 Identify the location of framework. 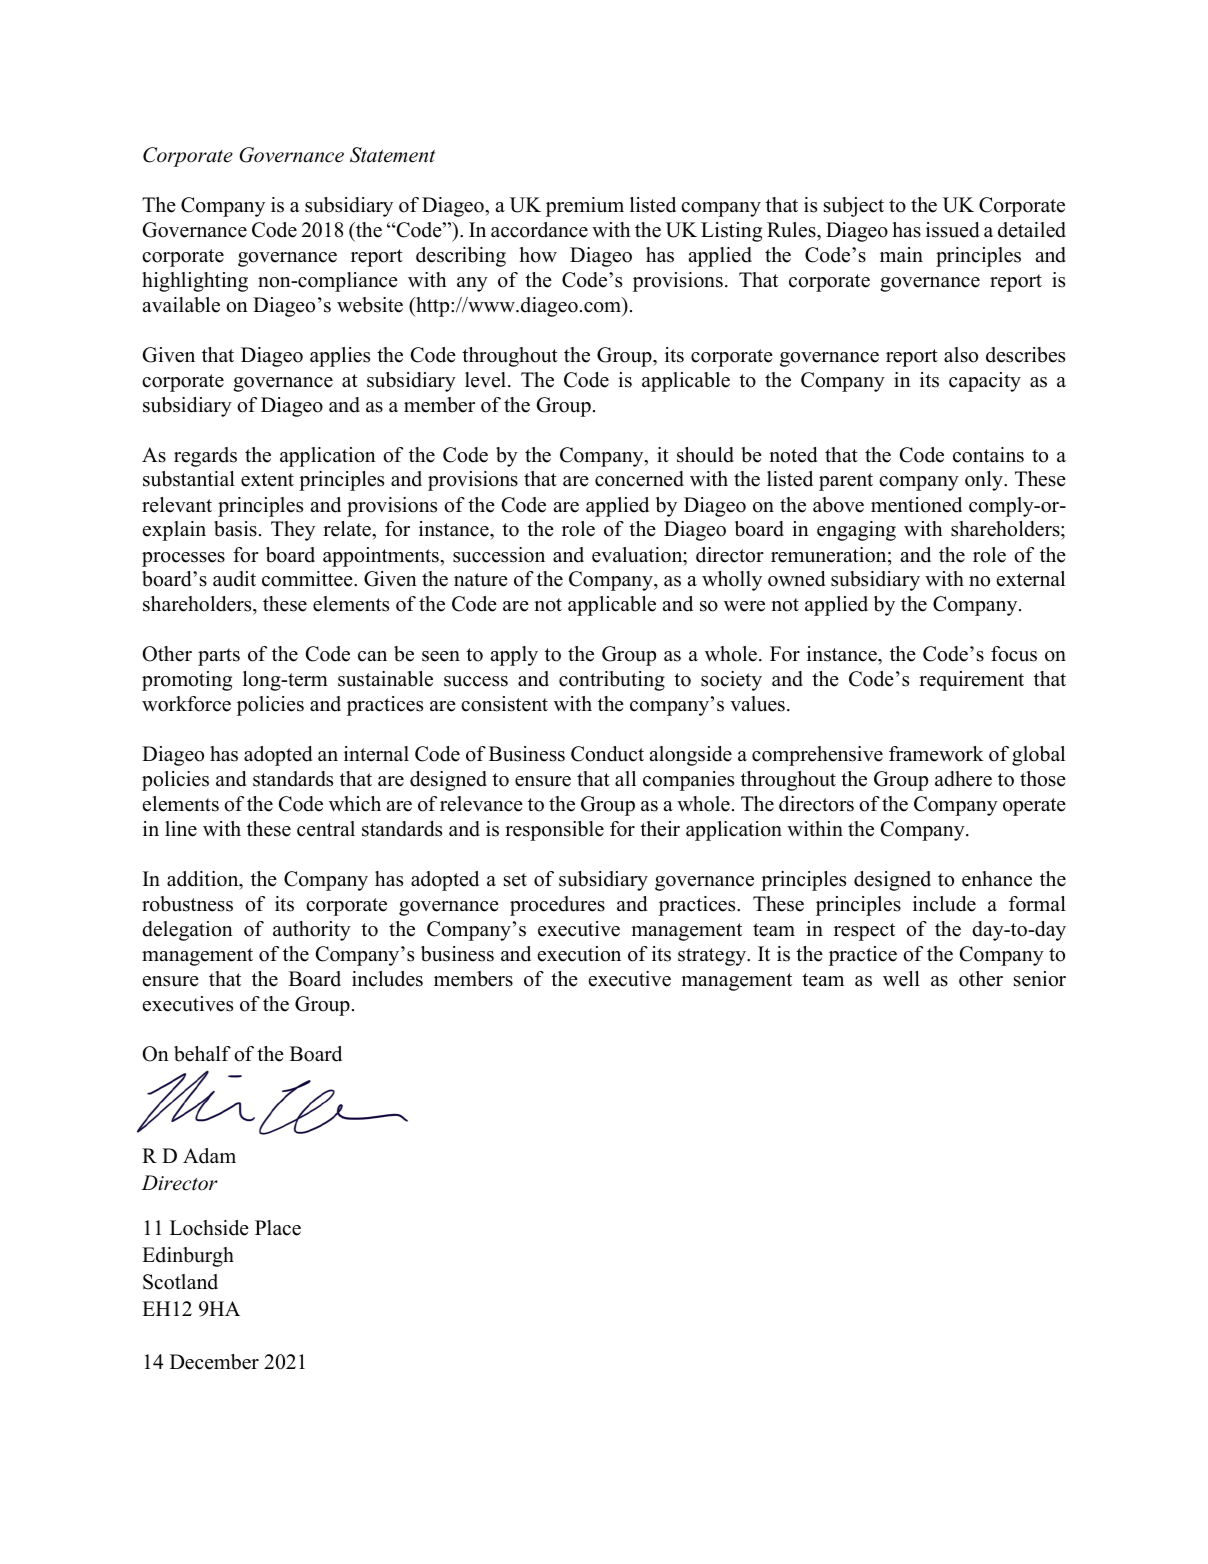
(936, 754).
